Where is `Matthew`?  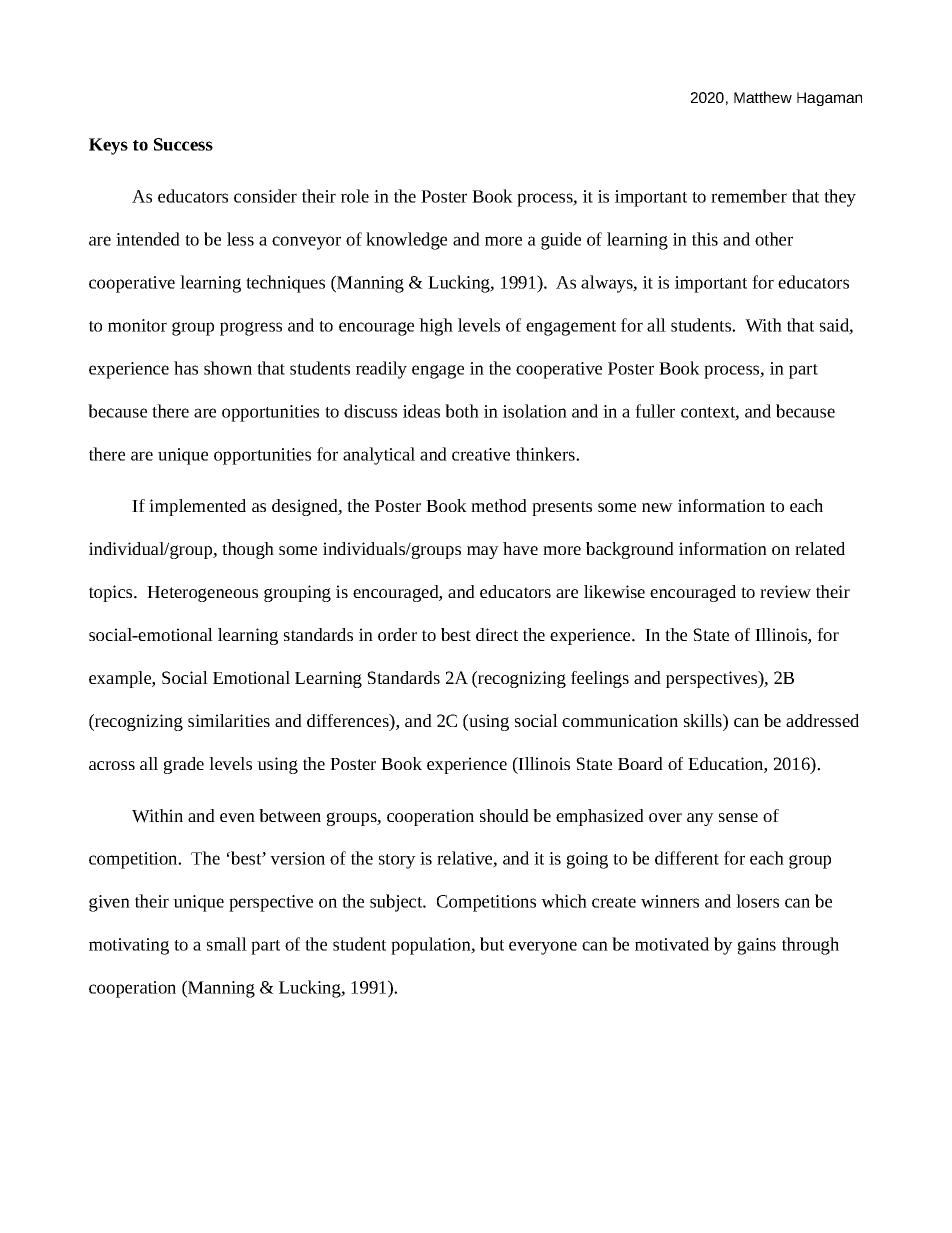 Matthew is located at coordinates (763, 97).
